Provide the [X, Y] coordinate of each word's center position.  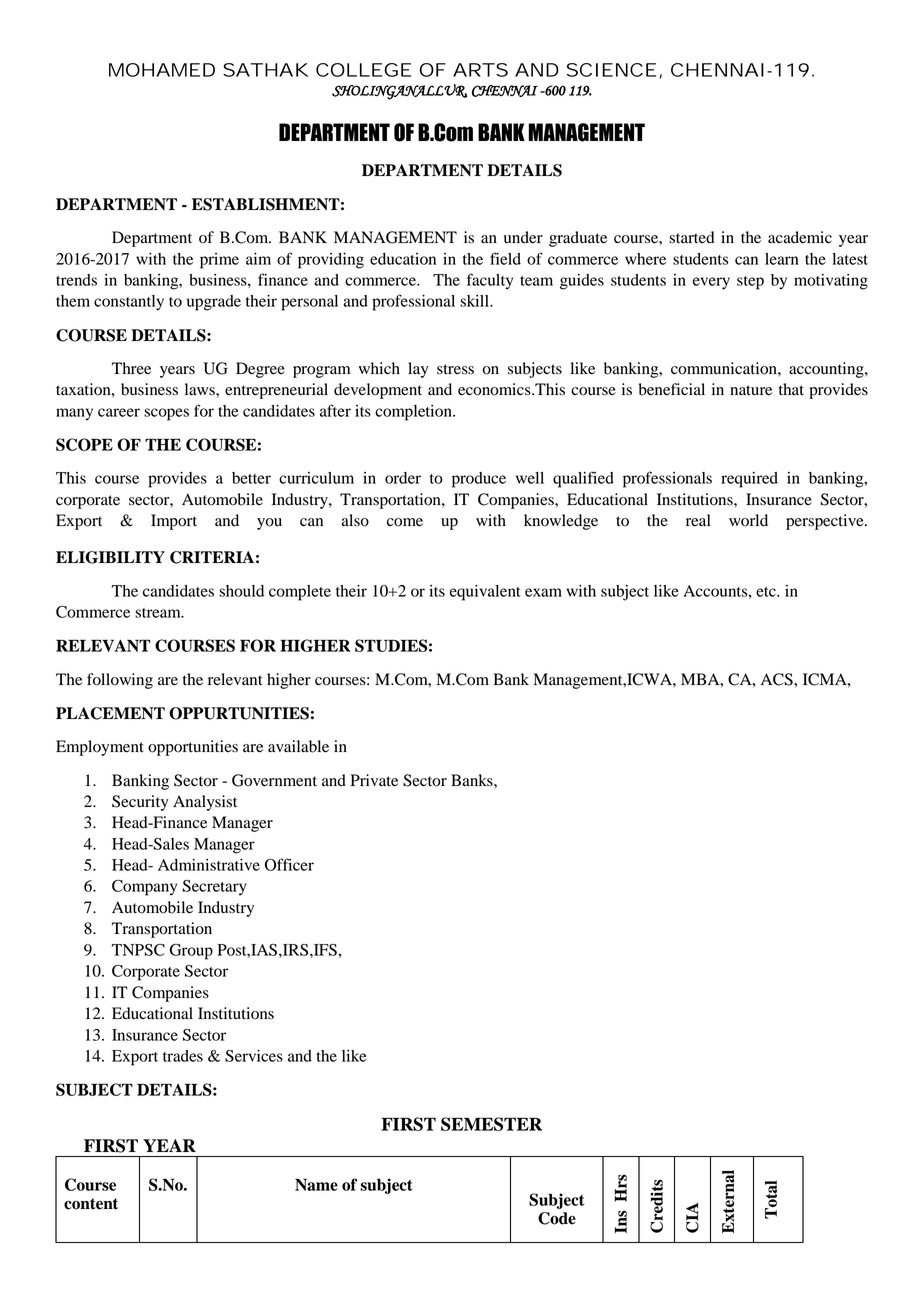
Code [557, 1218]
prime [219, 261]
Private [374, 780]
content [91, 1204]
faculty [490, 281]
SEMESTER [491, 1124]
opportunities [193, 748]
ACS [778, 679]
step [750, 283]
